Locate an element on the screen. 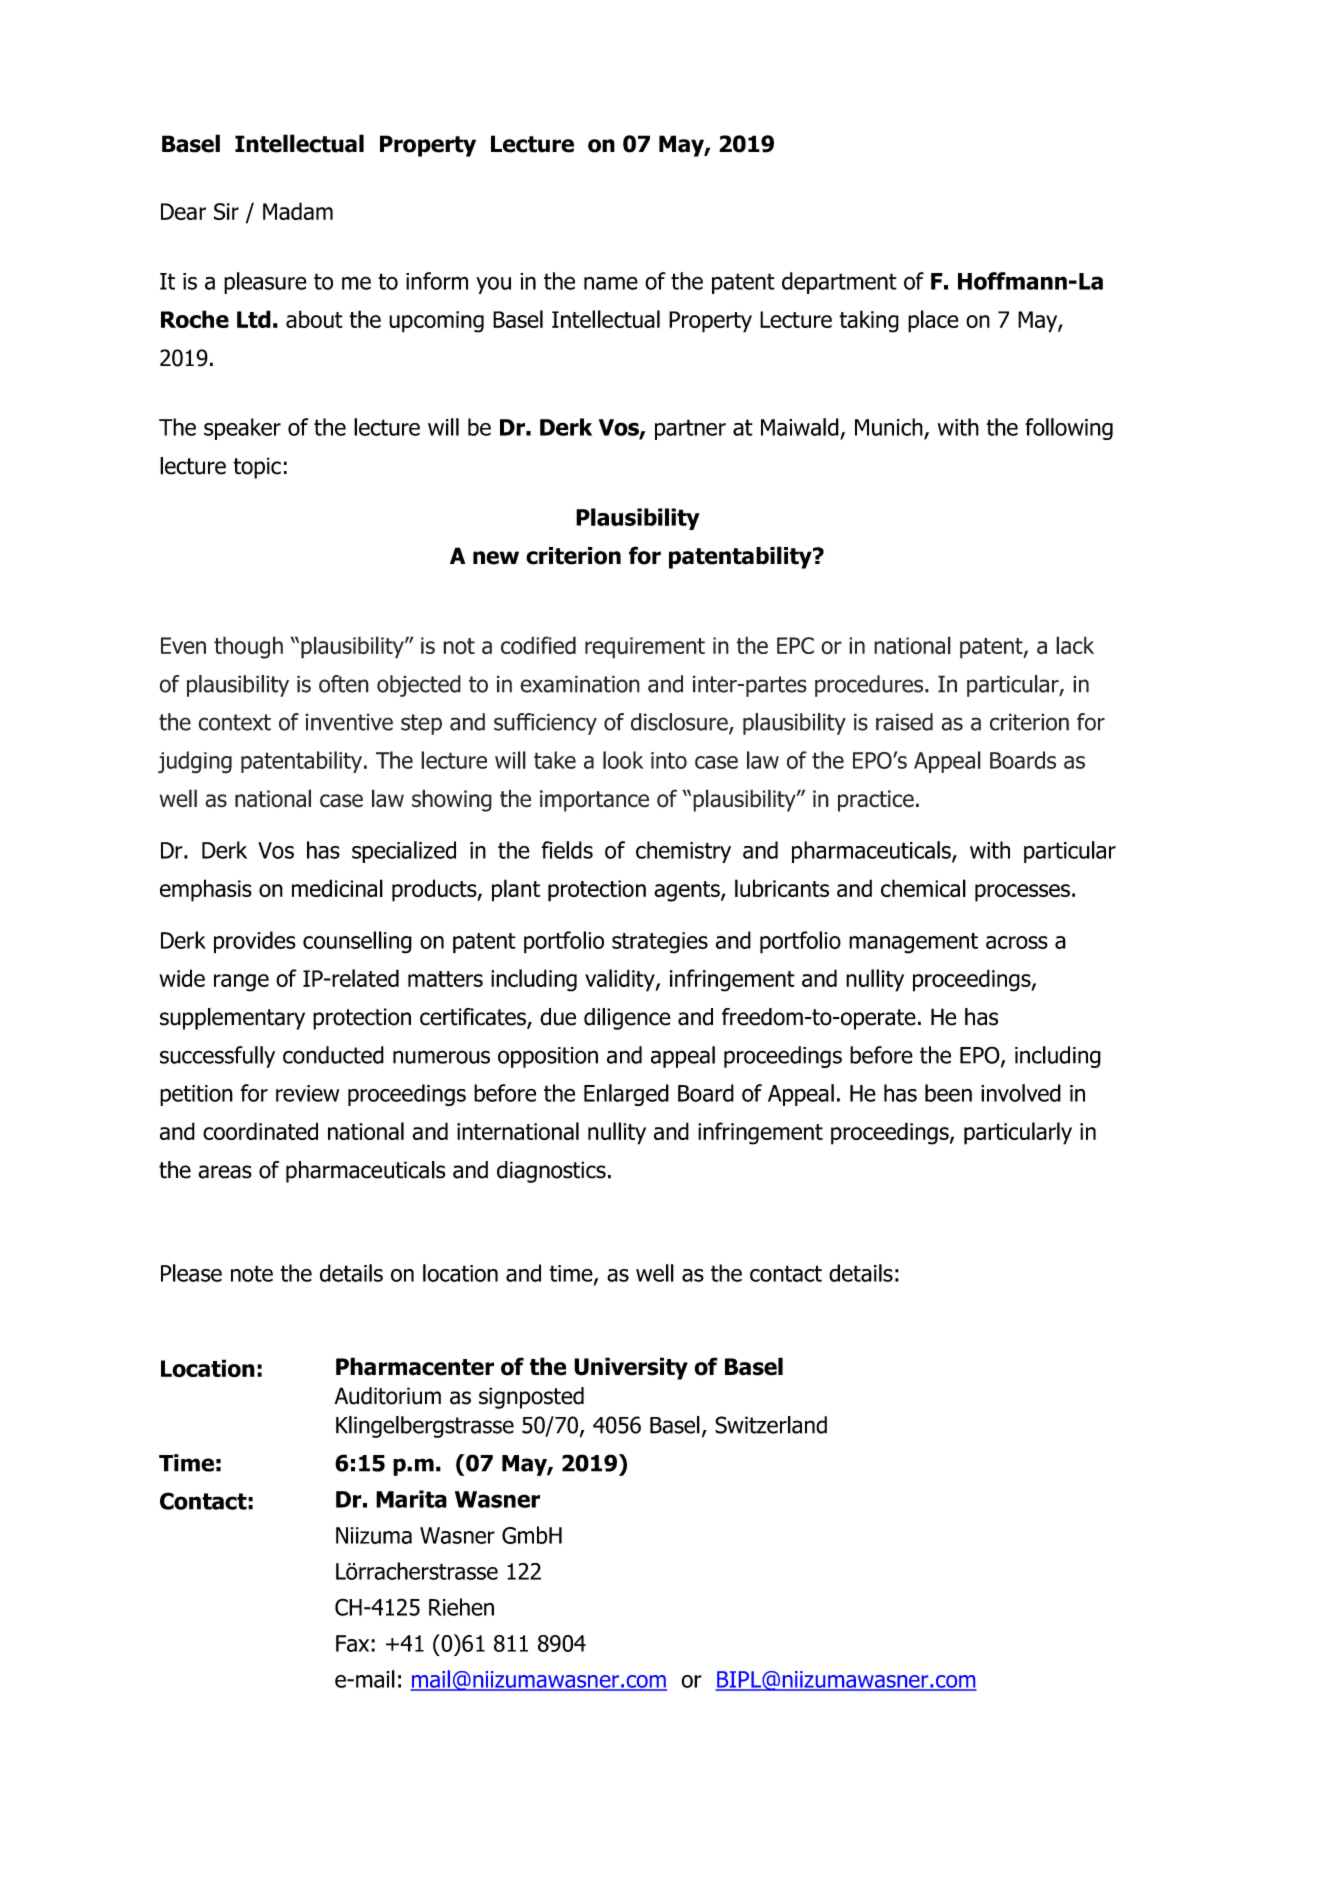 The height and width of the screenshot is (1894, 1339). new is located at coordinates (496, 558).
